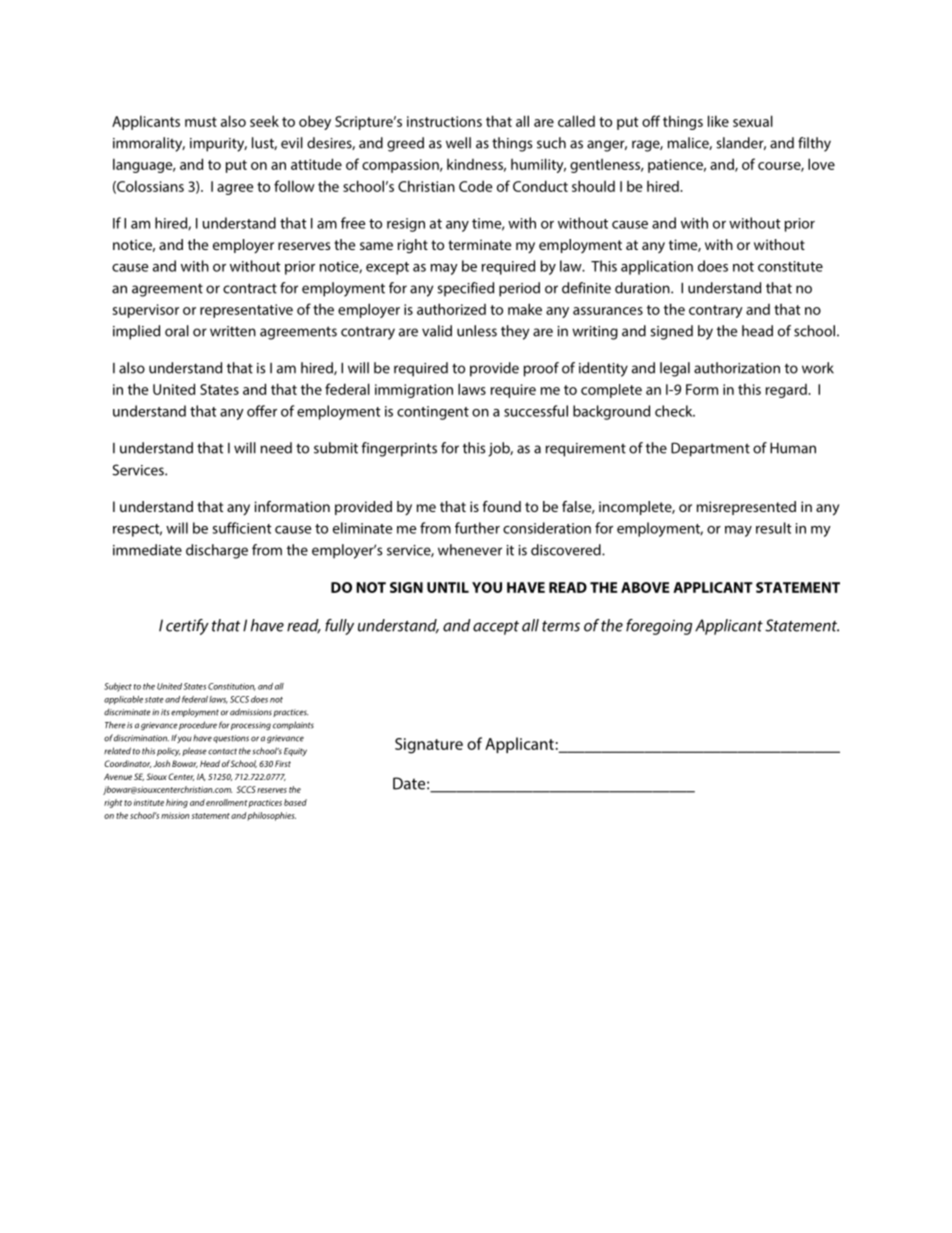 Image resolution: width=952 pixels, height=1233 pixels. What do you see at coordinates (399, 449) in the page?
I see `fingerprints` at bounding box center [399, 449].
